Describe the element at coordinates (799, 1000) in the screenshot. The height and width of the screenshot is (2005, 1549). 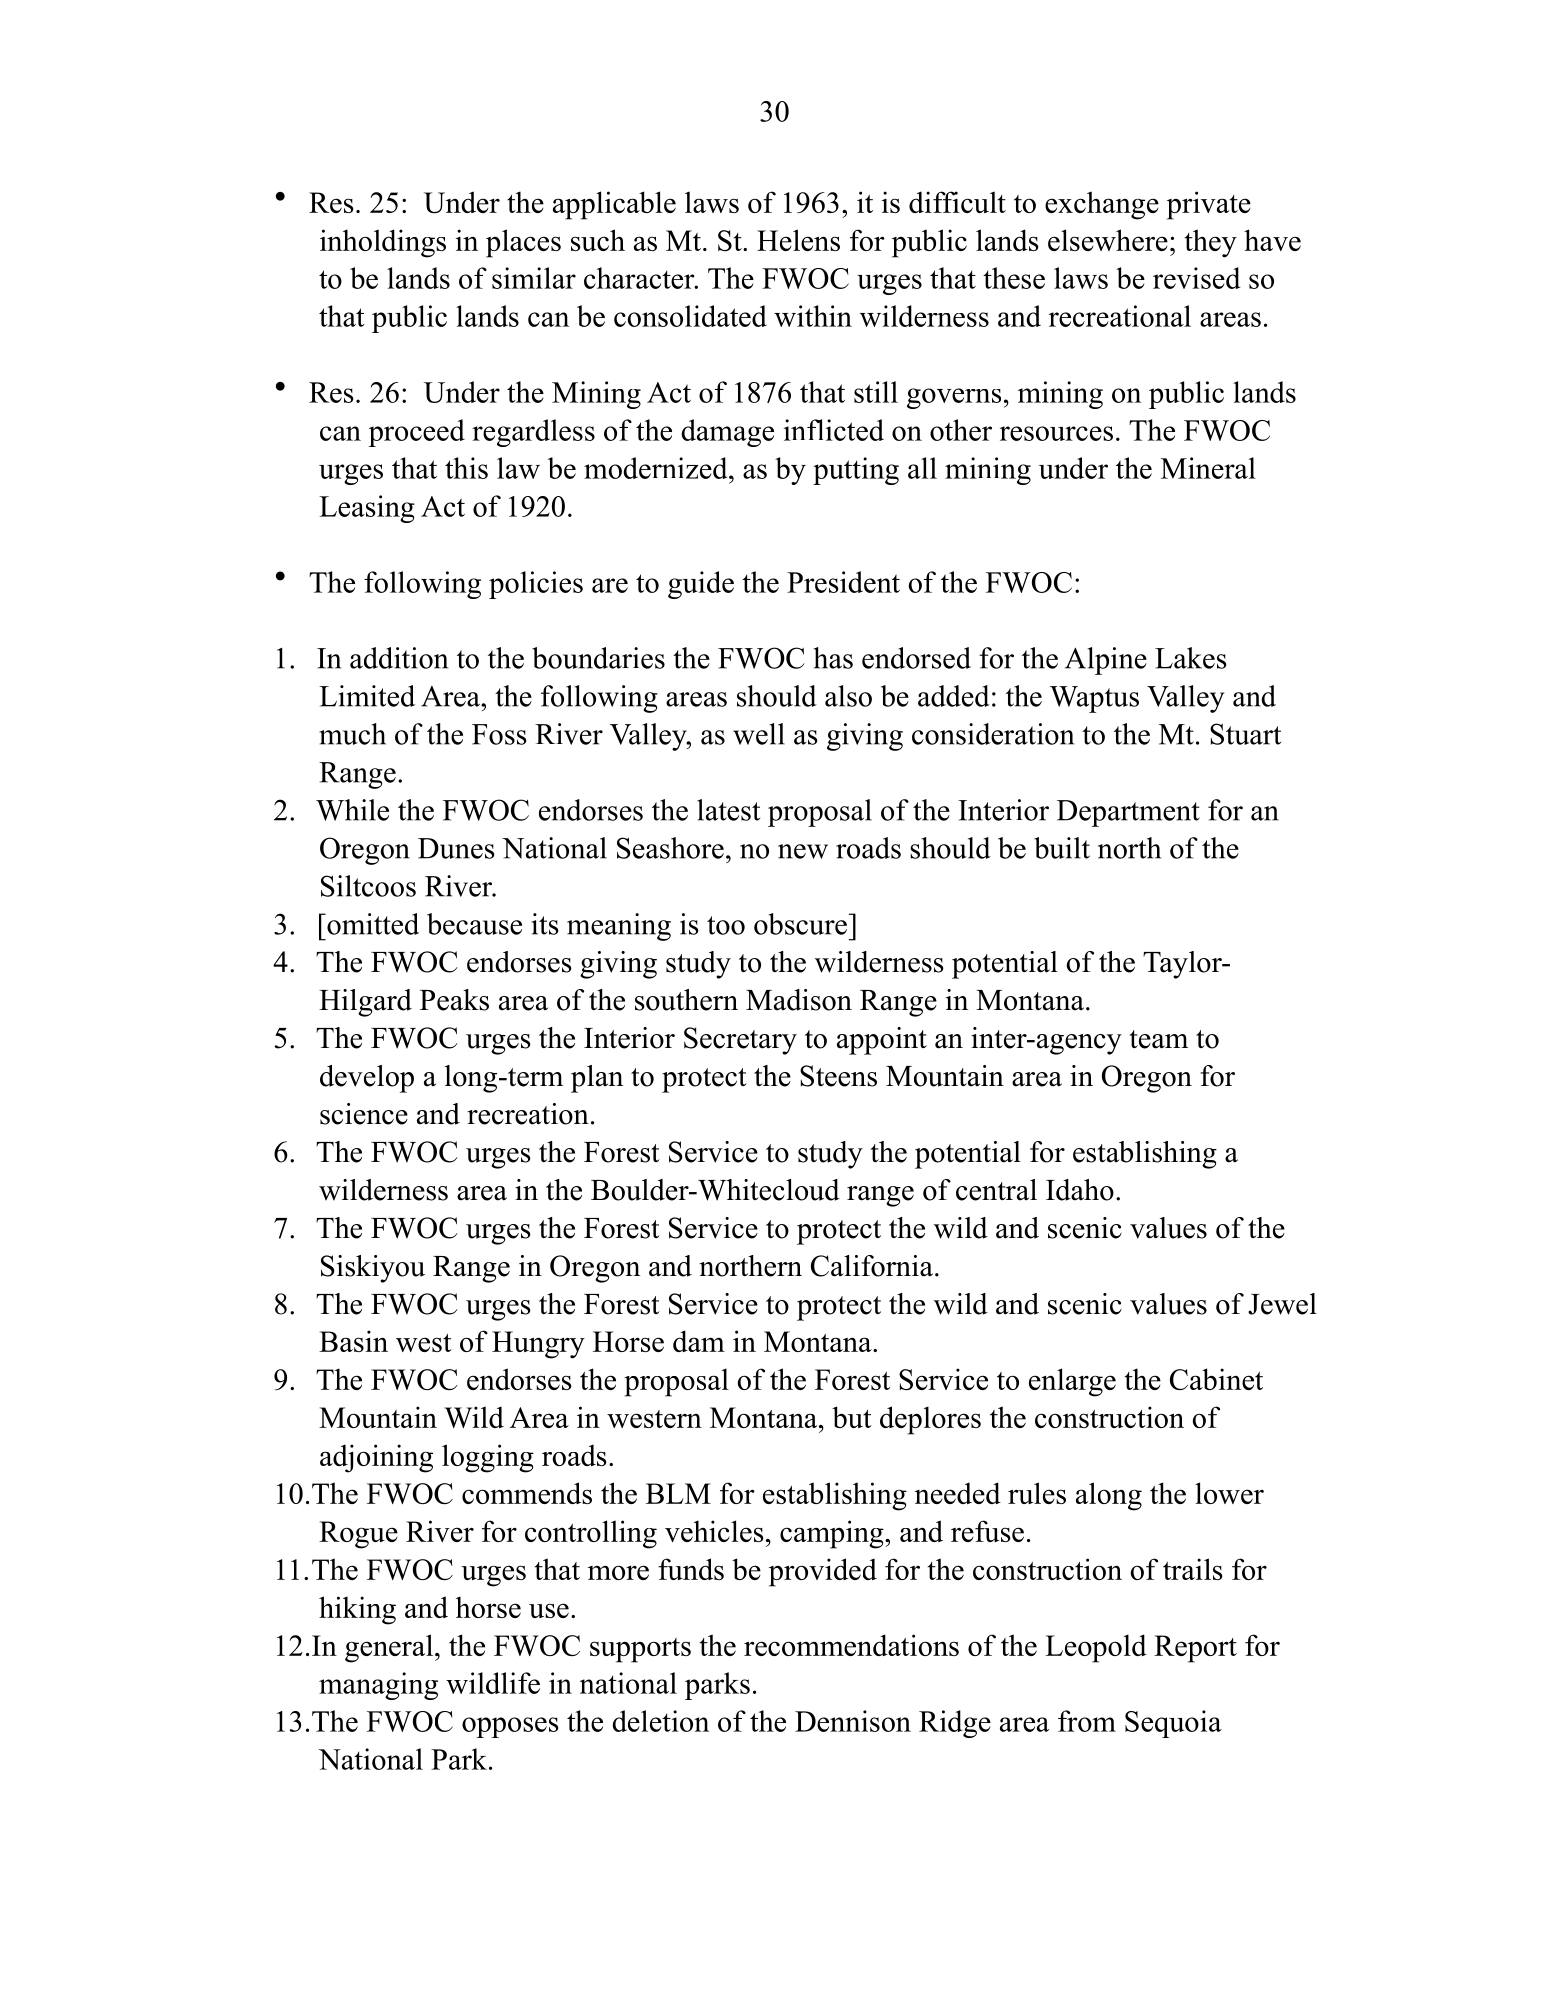
I see `Madison` at that location.
